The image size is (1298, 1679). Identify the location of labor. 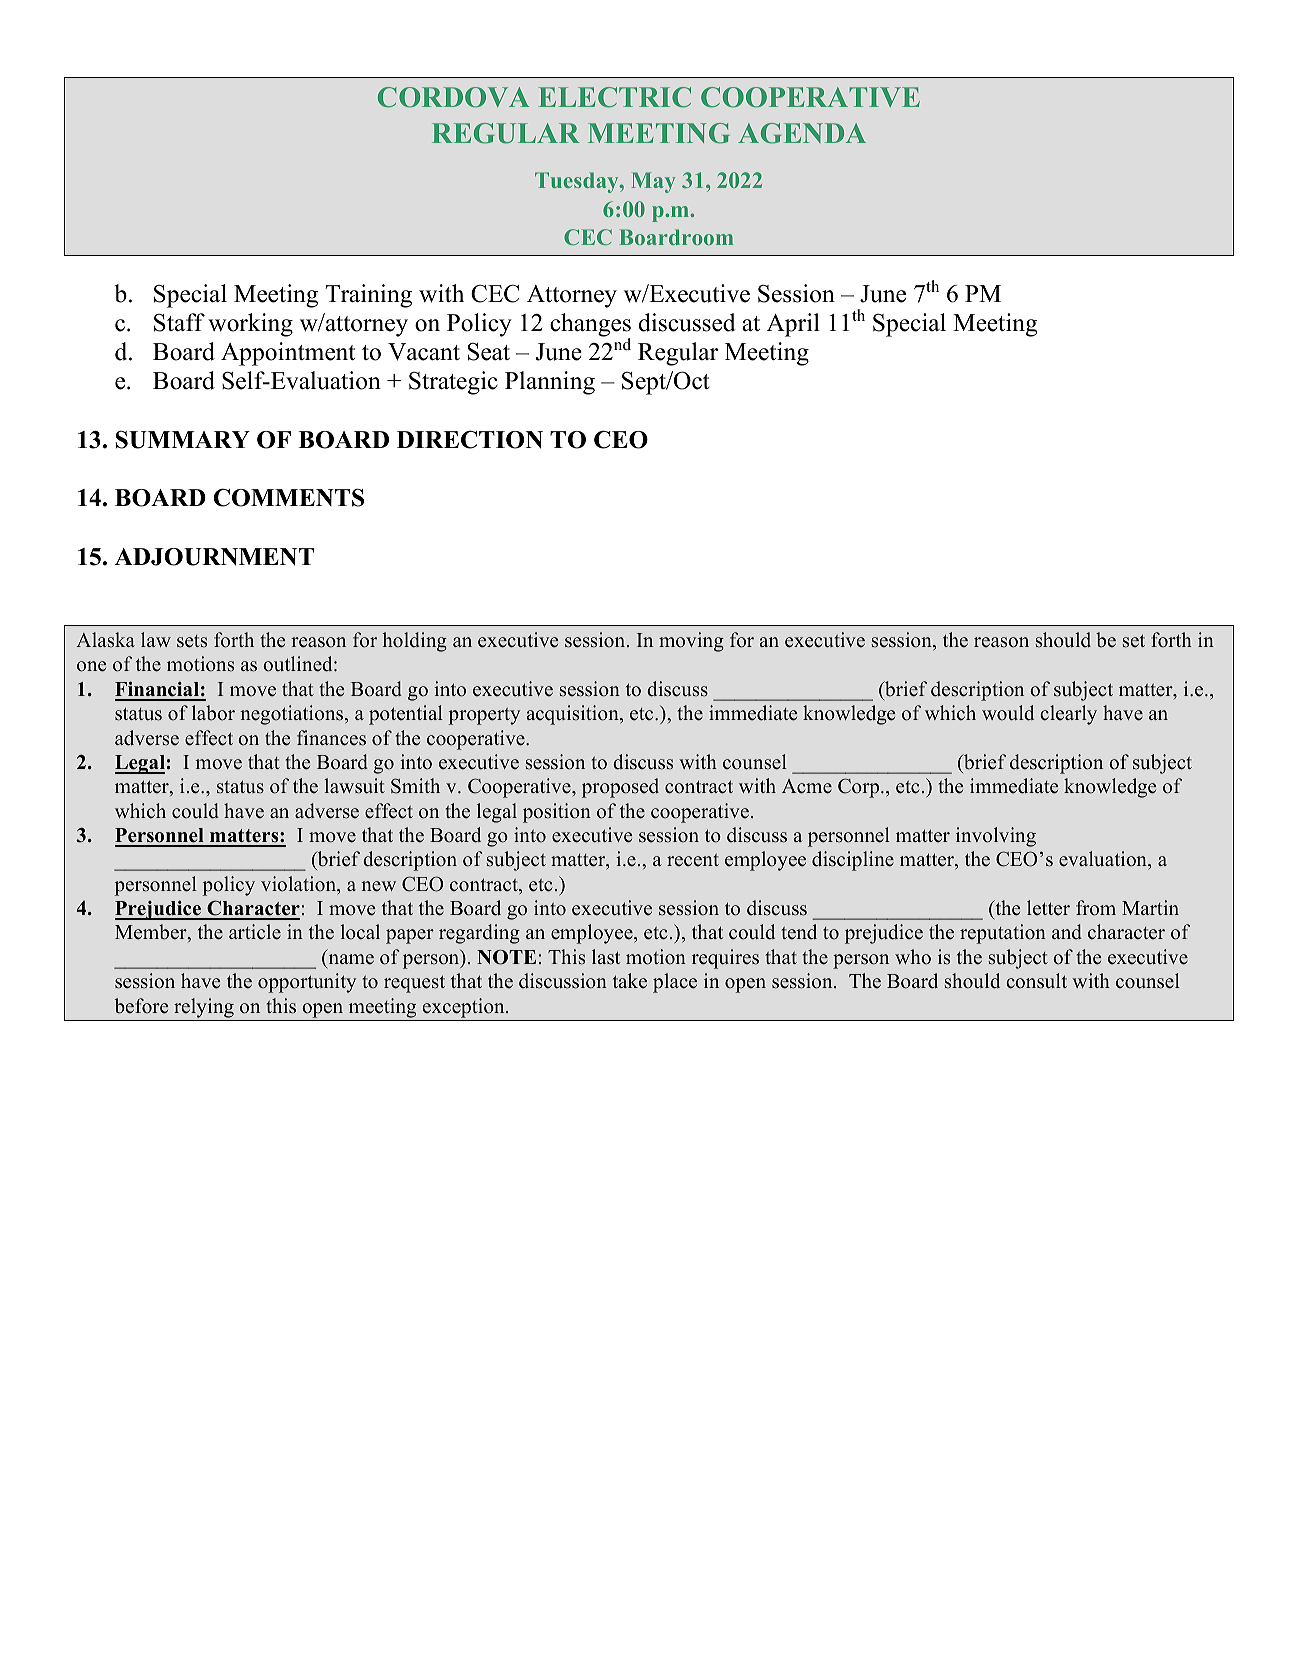
(213, 713).
